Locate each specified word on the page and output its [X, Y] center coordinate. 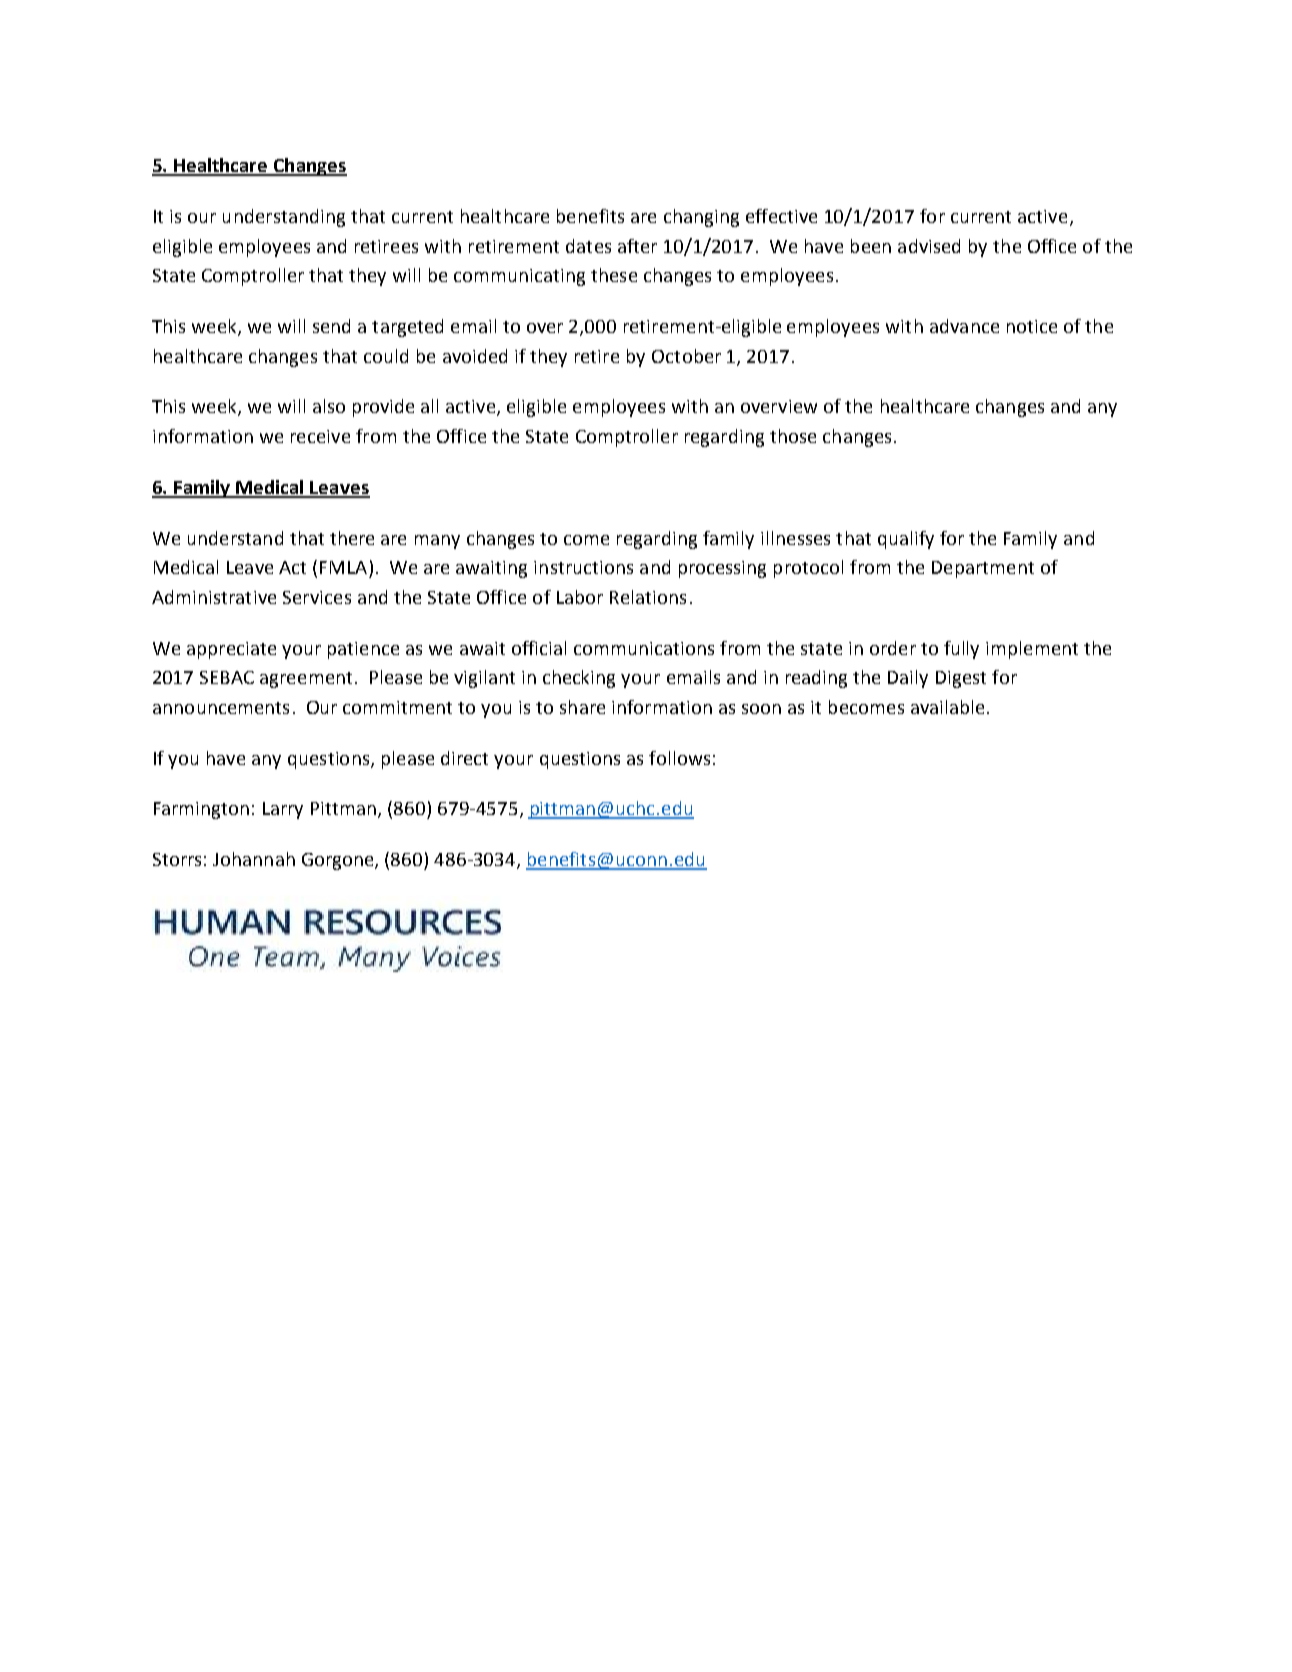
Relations [648, 597]
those [793, 436]
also [329, 406]
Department [983, 569]
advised [929, 246]
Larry [283, 810]
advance [964, 326]
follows [679, 758]
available [947, 707]
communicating [519, 277]
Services [317, 597]
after [637, 246]
